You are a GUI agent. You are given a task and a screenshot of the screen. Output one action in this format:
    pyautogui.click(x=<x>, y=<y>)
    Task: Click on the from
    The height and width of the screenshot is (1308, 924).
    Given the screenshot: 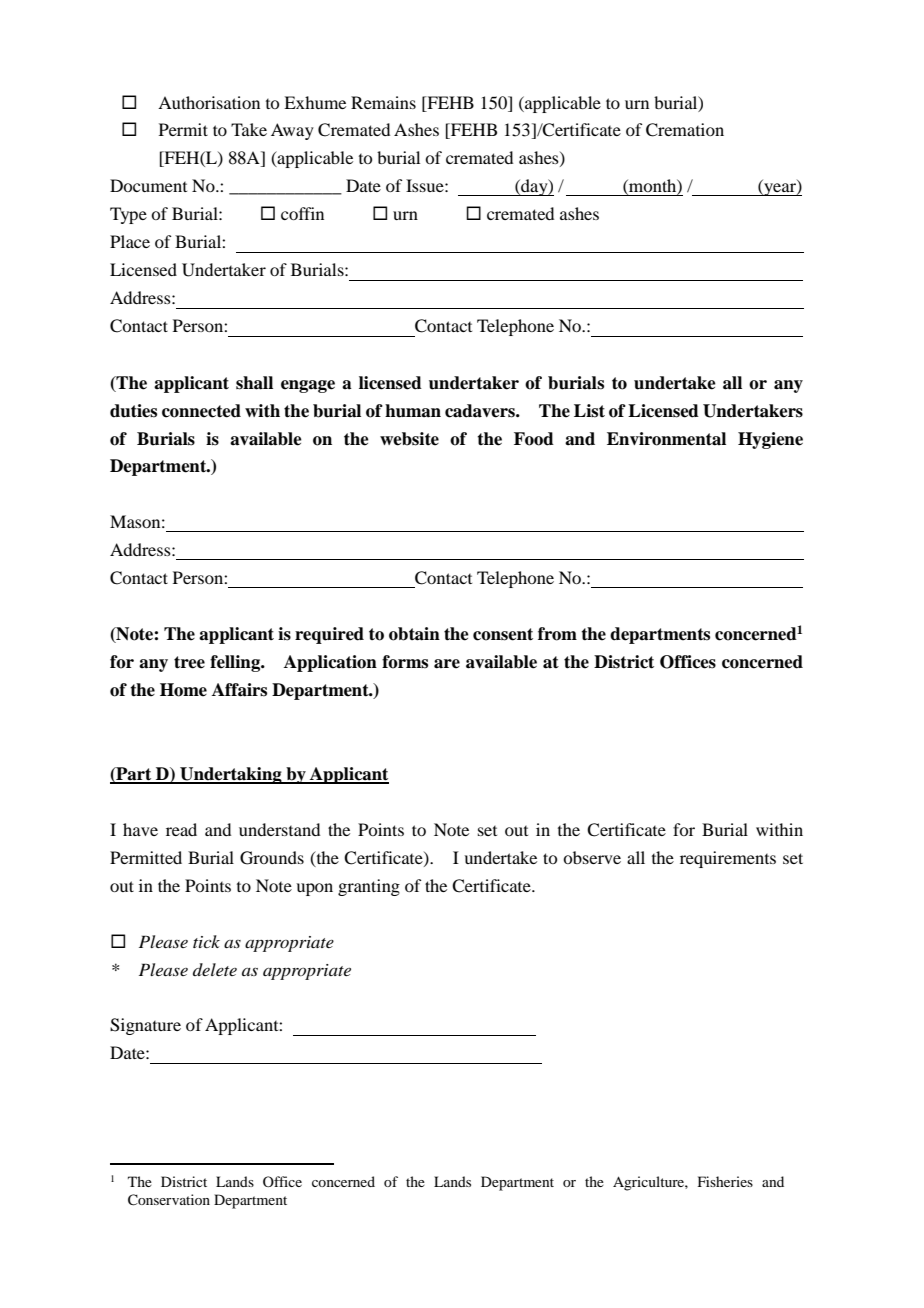 What is the action you would take?
    pyautogui.click(x=557, y=634)
